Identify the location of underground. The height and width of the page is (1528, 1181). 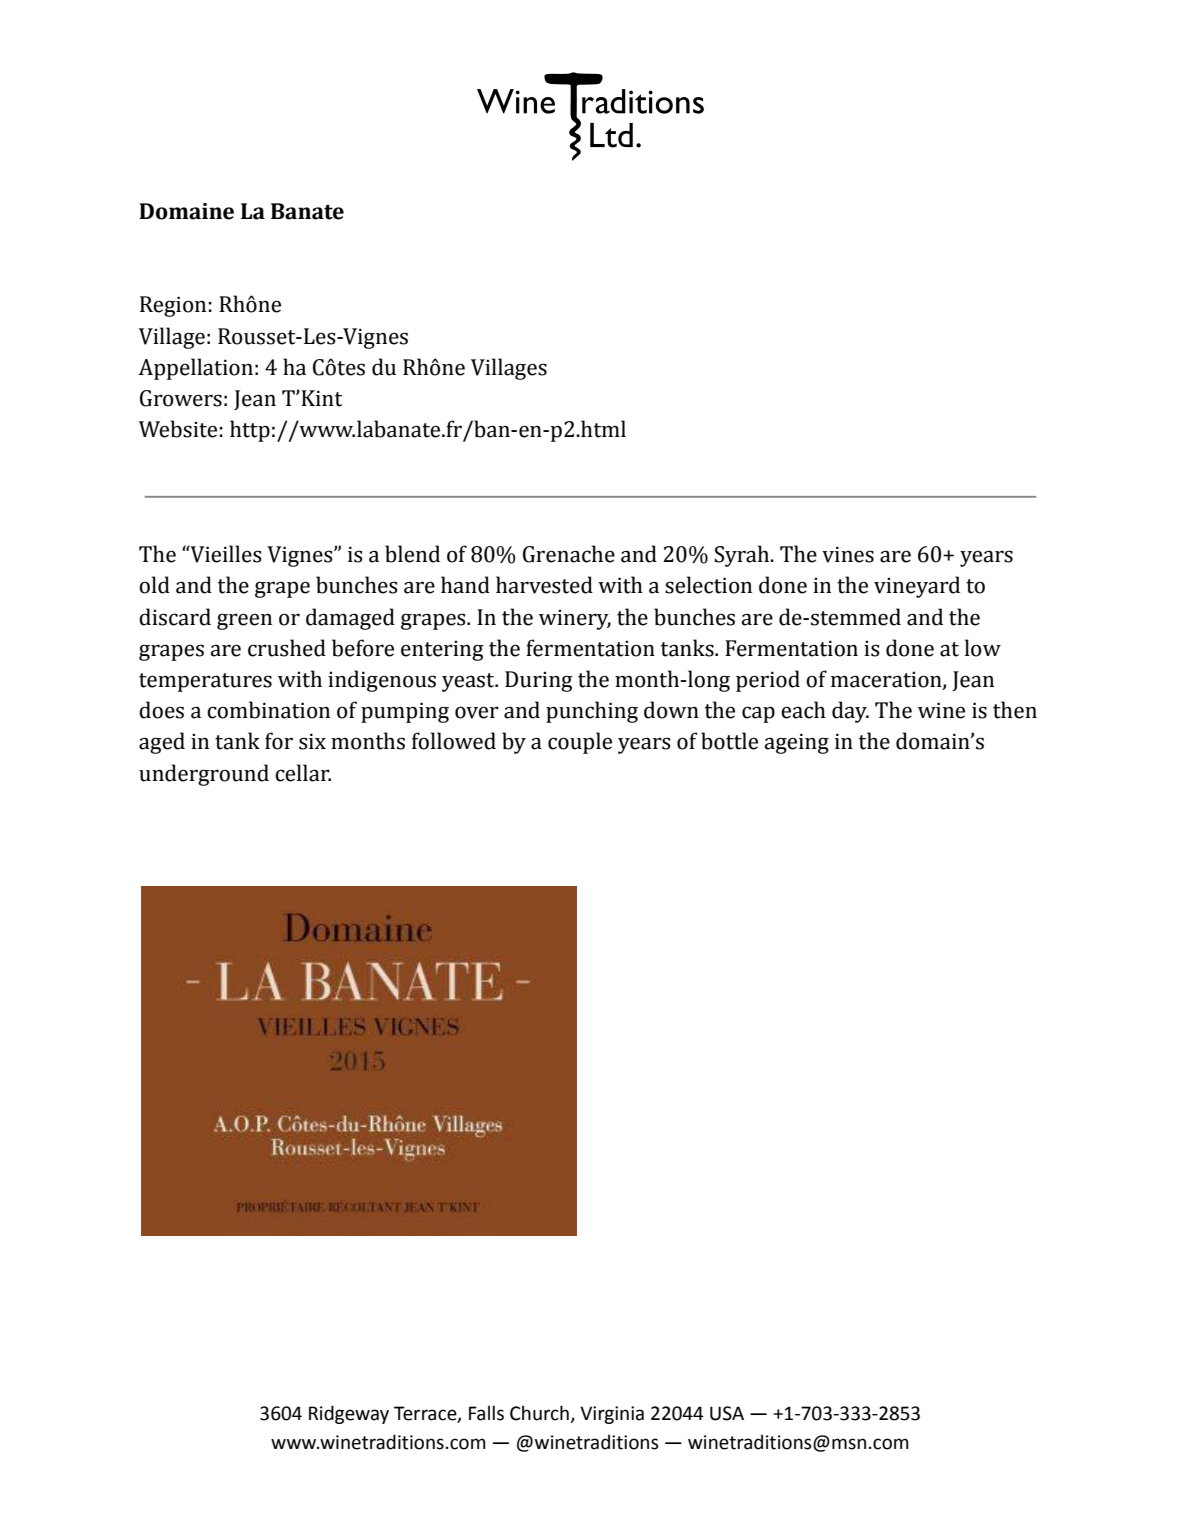
(204, 775).
